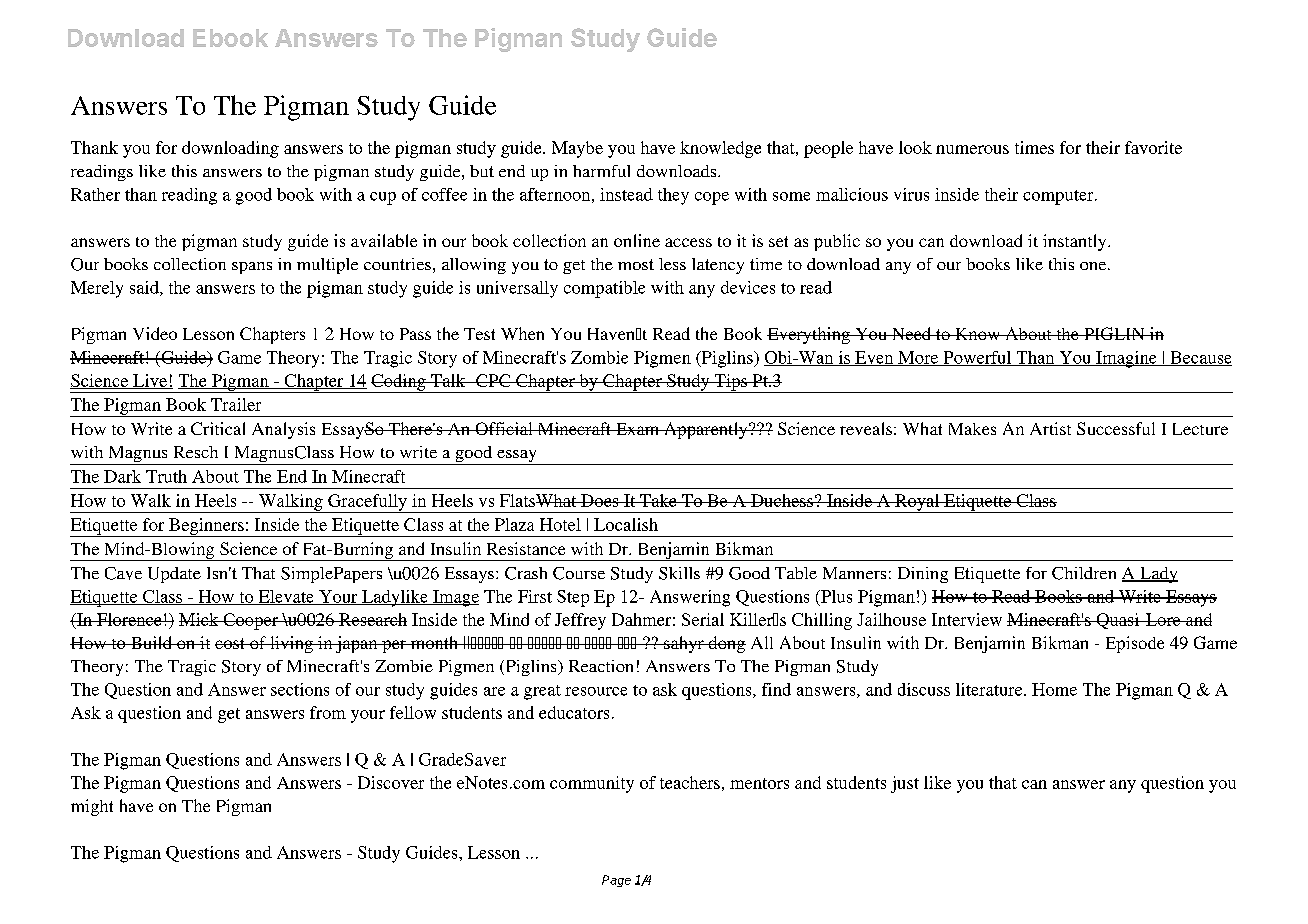  What do you see at coordinates (601, 171) in the screenshot?
I see `harmful` at bounding box center [601, 171].
